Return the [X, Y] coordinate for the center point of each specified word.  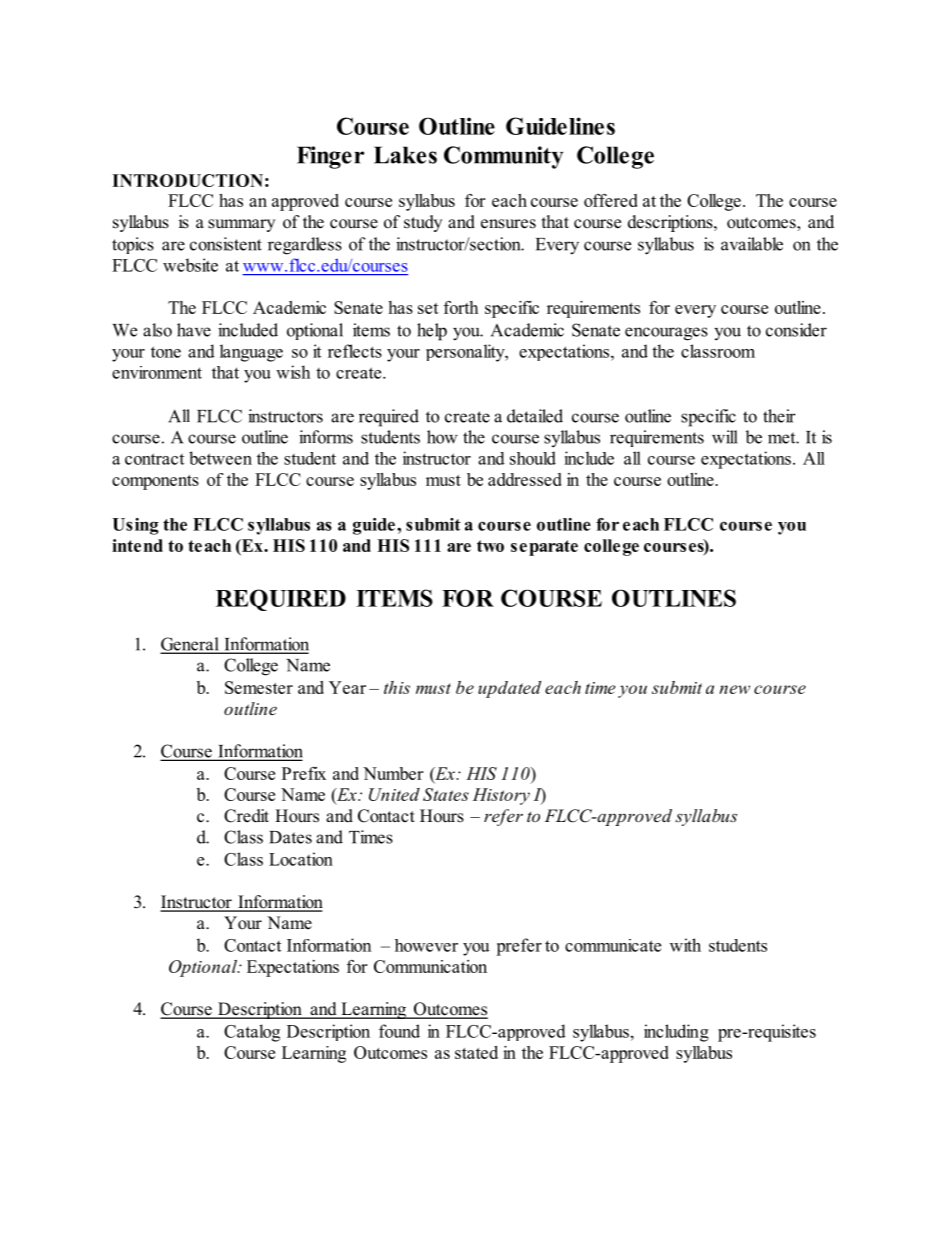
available [752, 244]
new [734, 689]
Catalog [252, 1033]
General [191, 645]
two [490, 546]
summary [241, 225]
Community [503, 157]
